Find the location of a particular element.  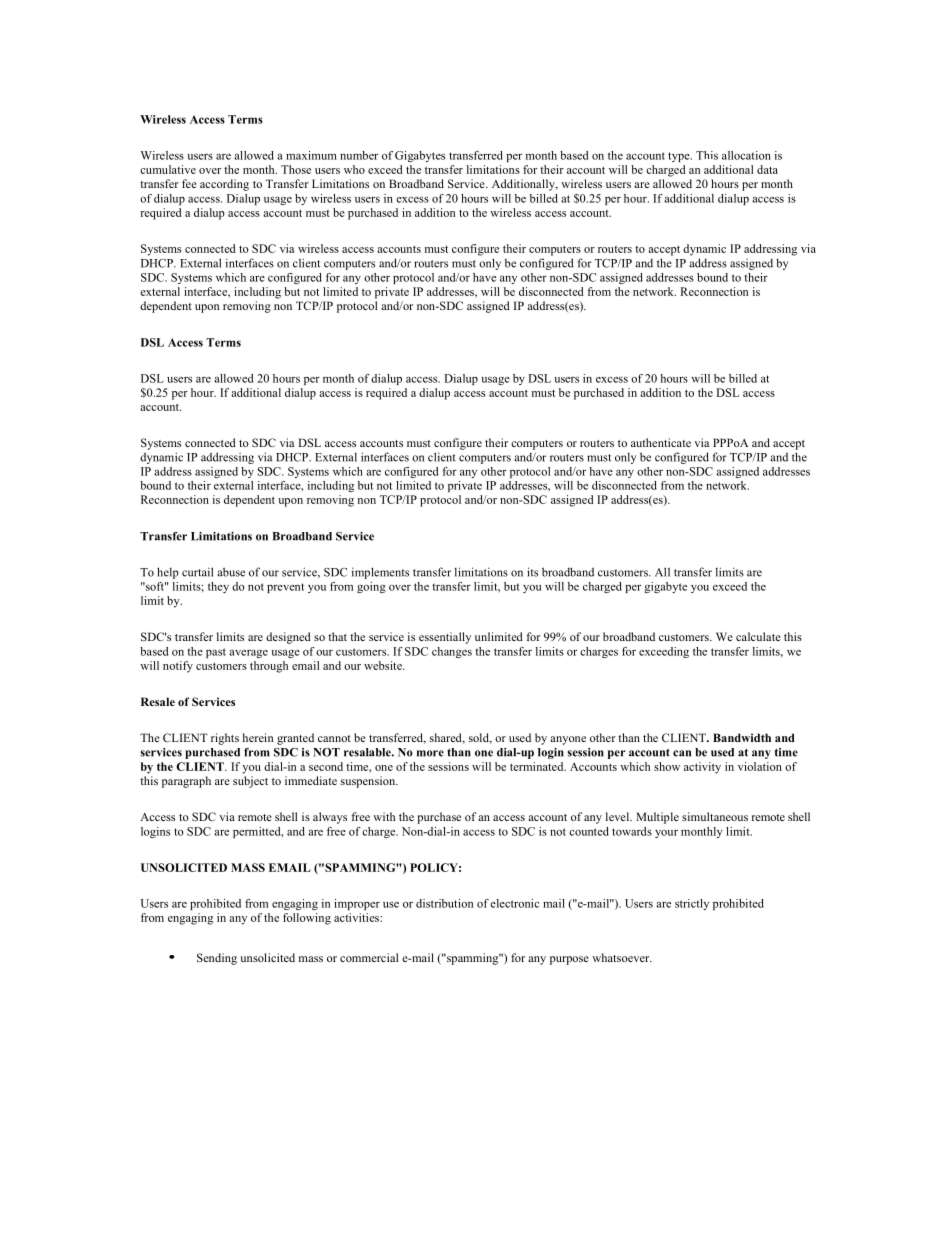

shared is located at coordinates (447, 738).
